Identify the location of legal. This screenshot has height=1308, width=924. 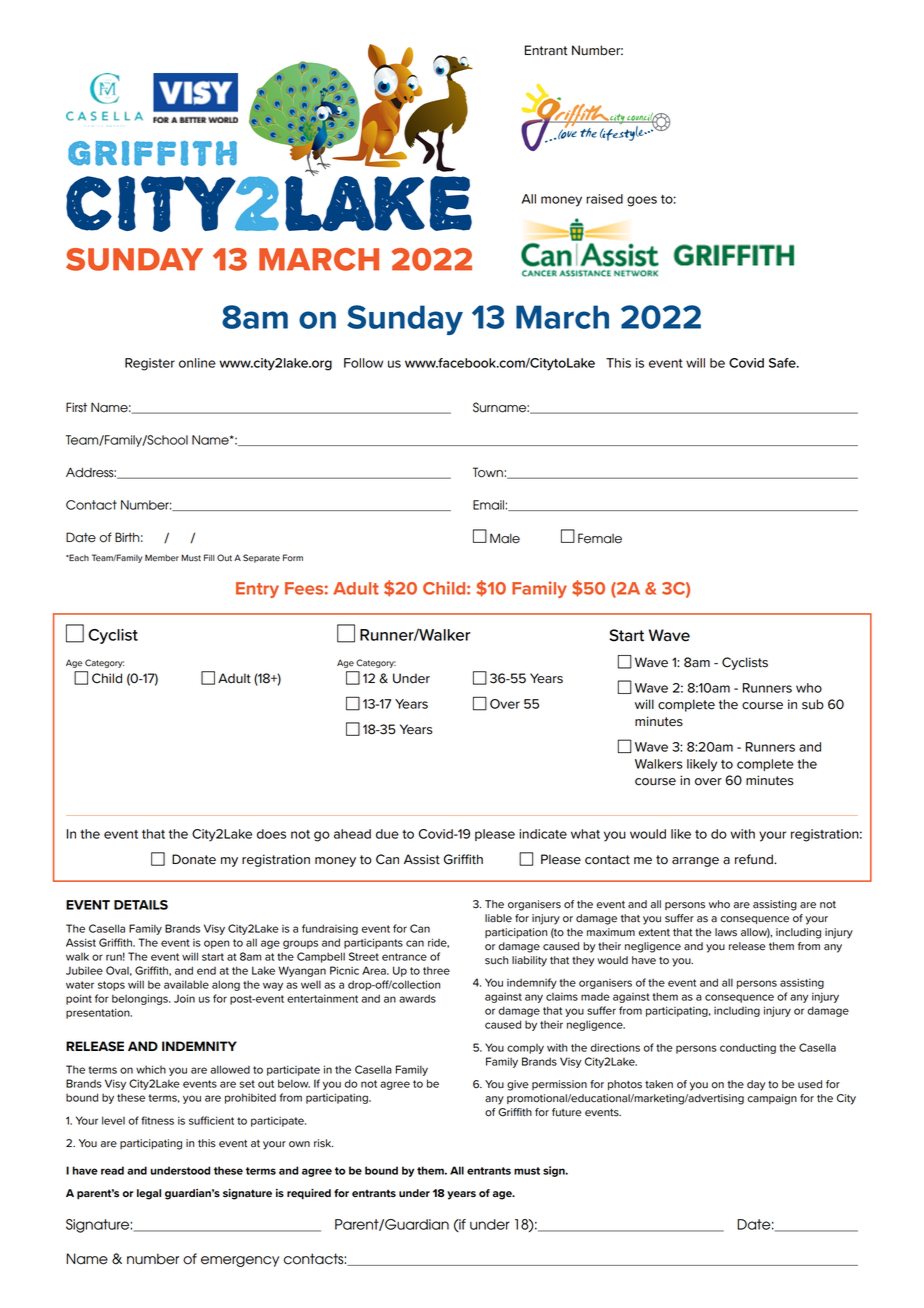
(149, 1194).
